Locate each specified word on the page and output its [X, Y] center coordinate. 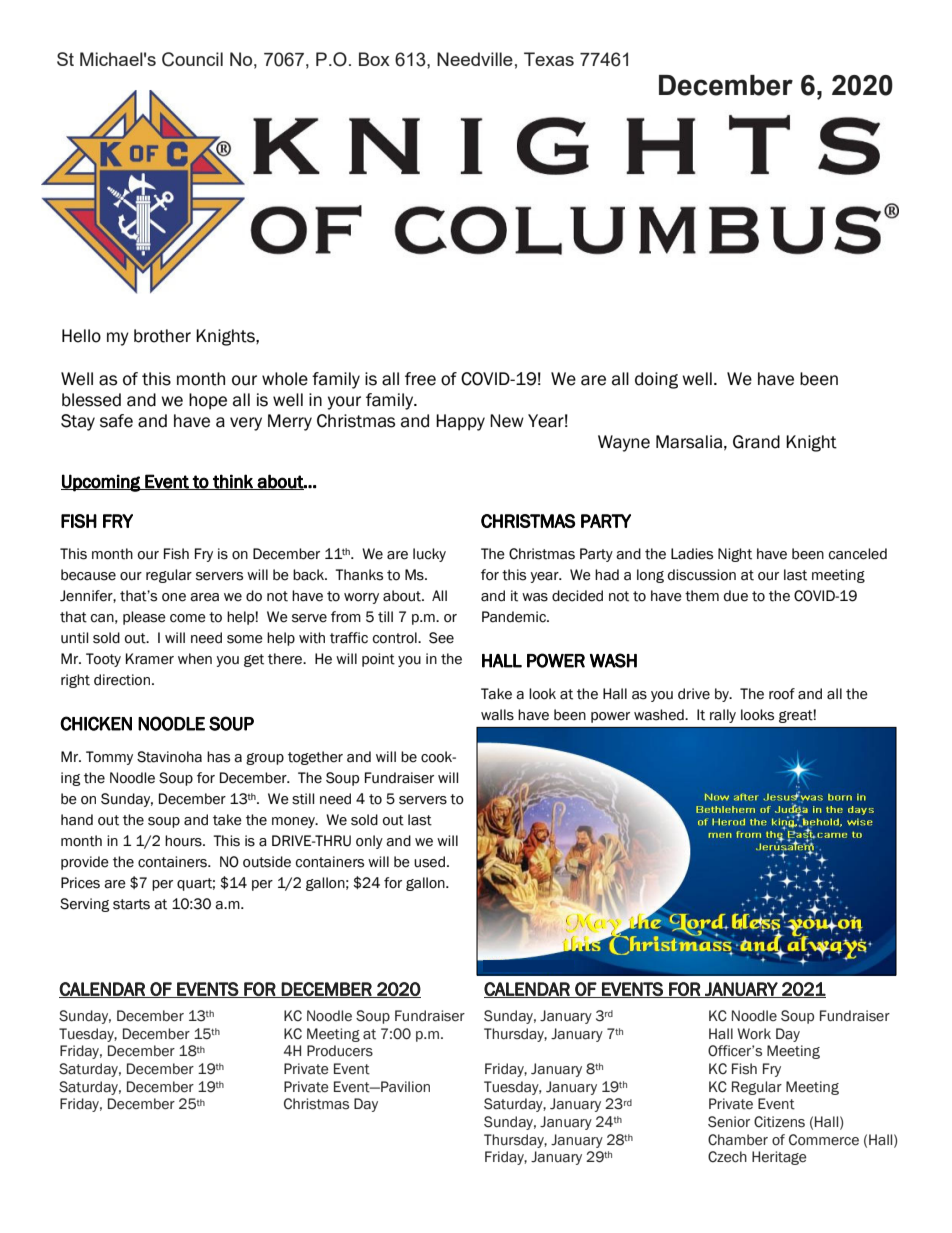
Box [374, 59]
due [736, 596]
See [441, 638]
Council [192, 59]
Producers [340, 1051]
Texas [549, 59]
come [188, 618]
